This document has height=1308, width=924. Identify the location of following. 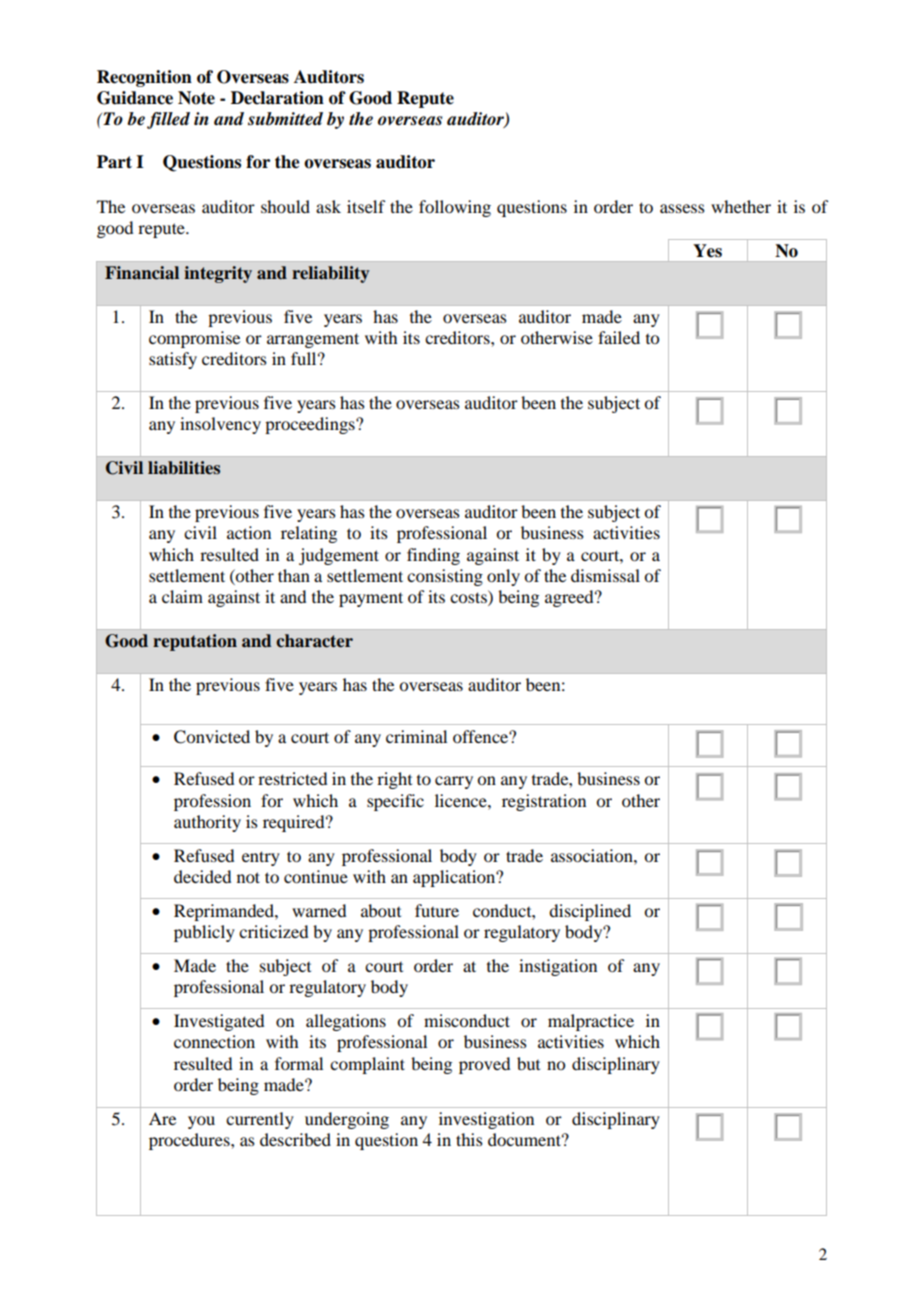
(455, 208).
